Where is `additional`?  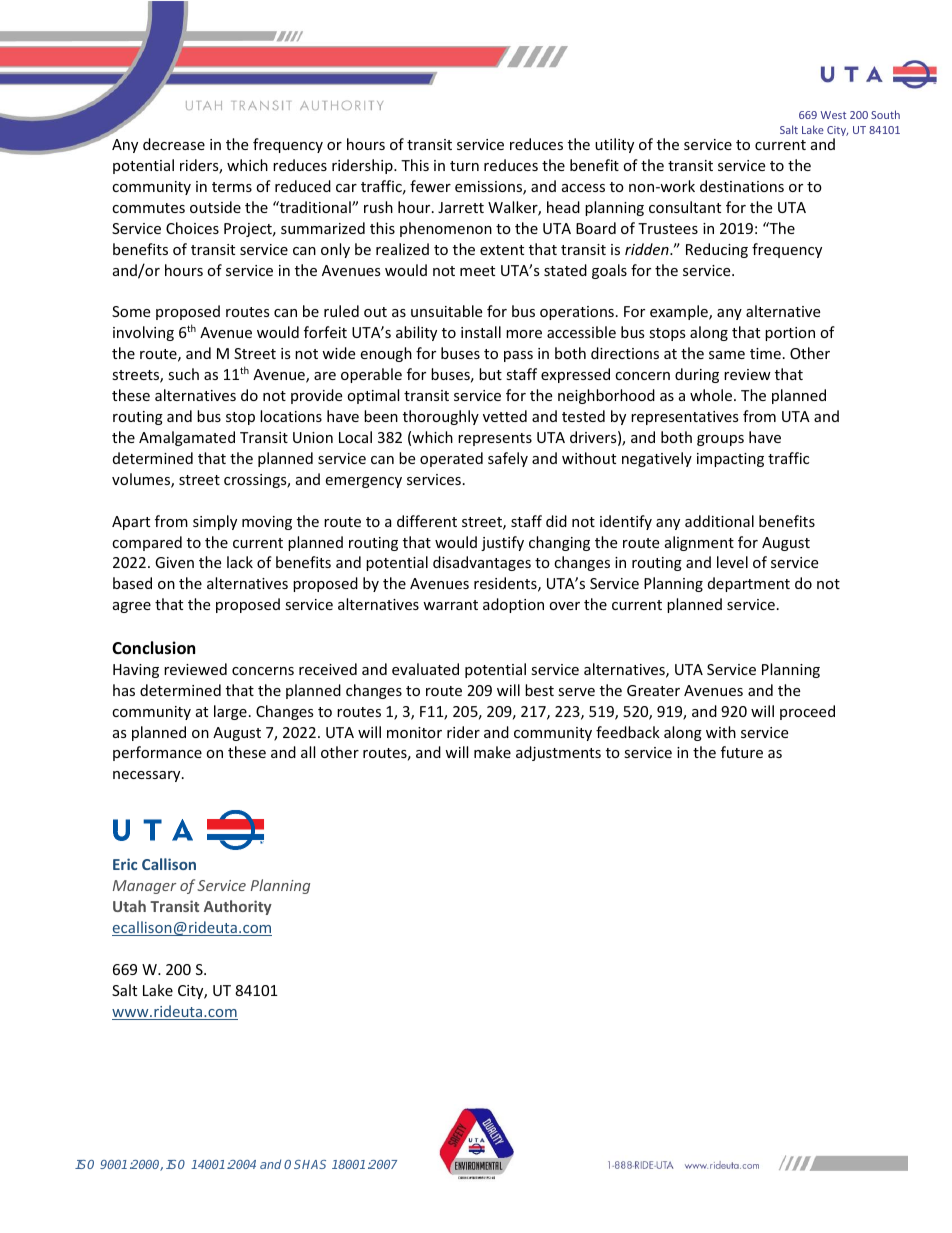 additional is located at coordinates (719, 521).
